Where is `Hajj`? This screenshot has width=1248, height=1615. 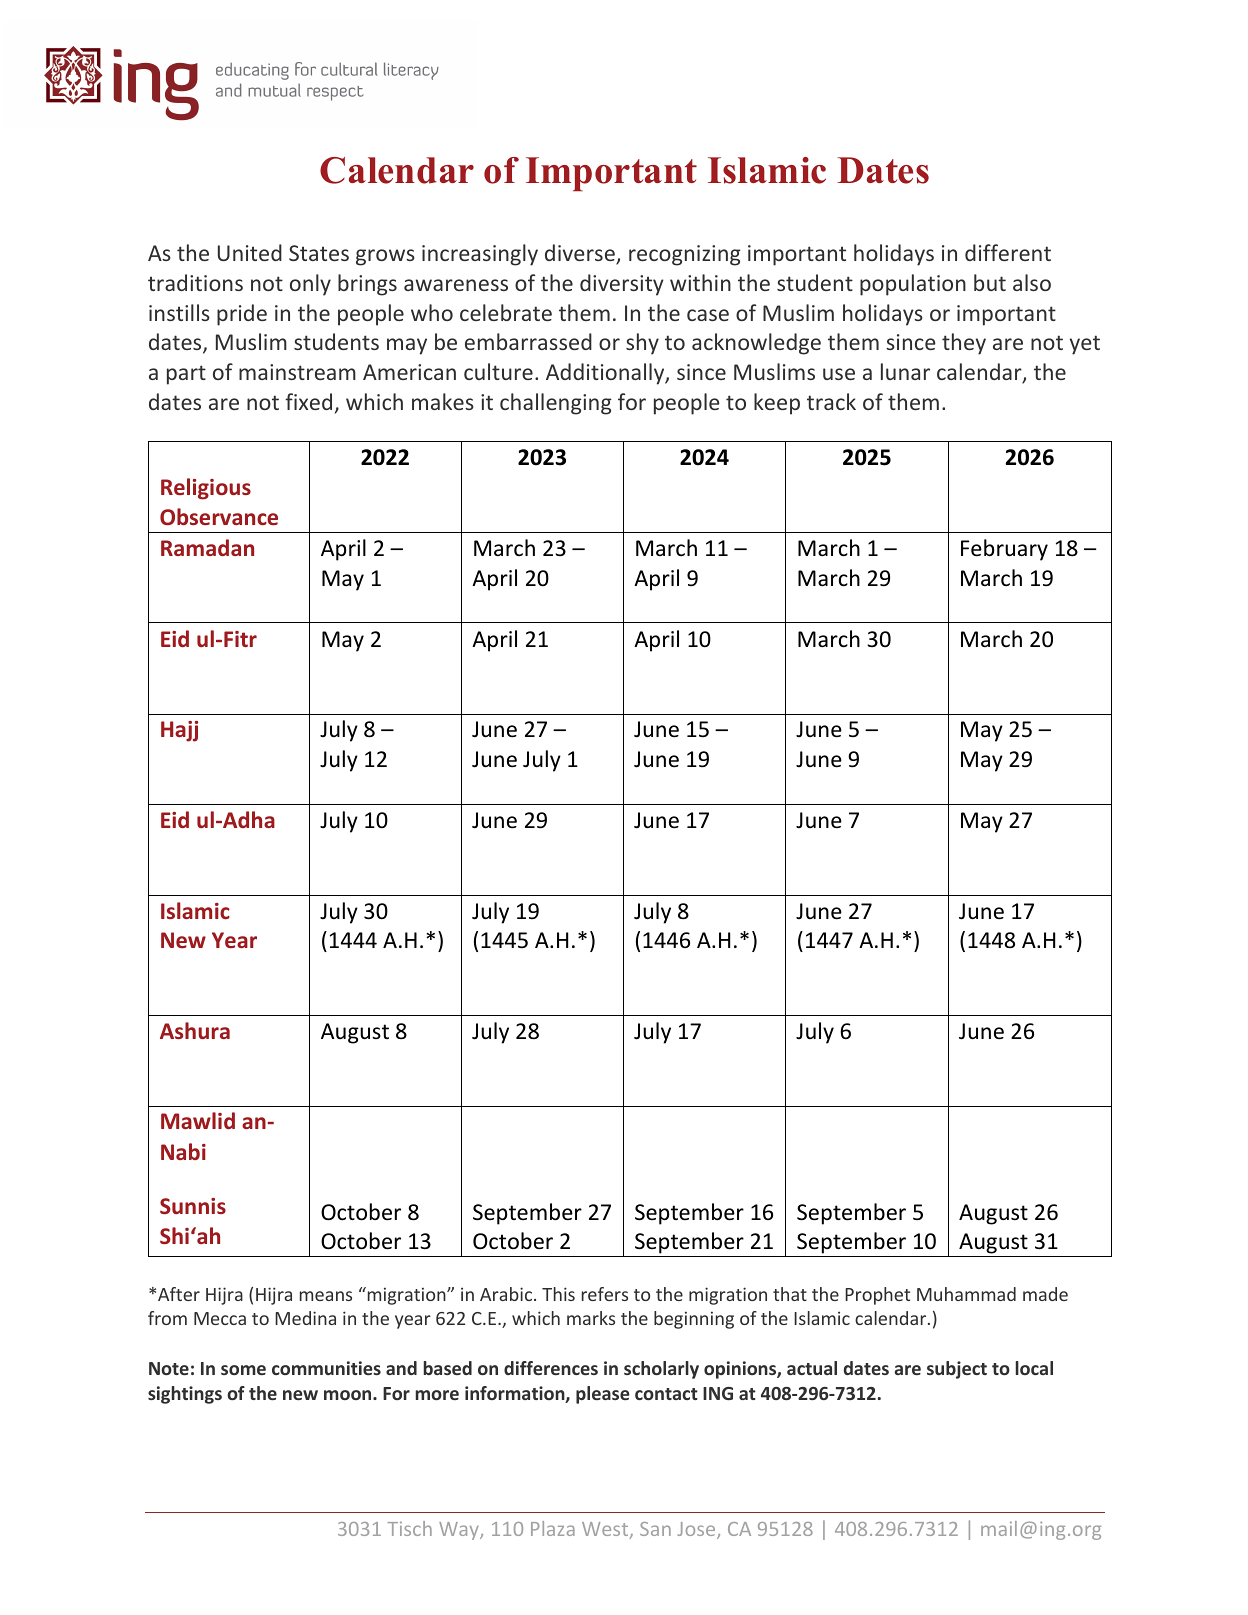
Hajj is located at coordinates (179, 731).
